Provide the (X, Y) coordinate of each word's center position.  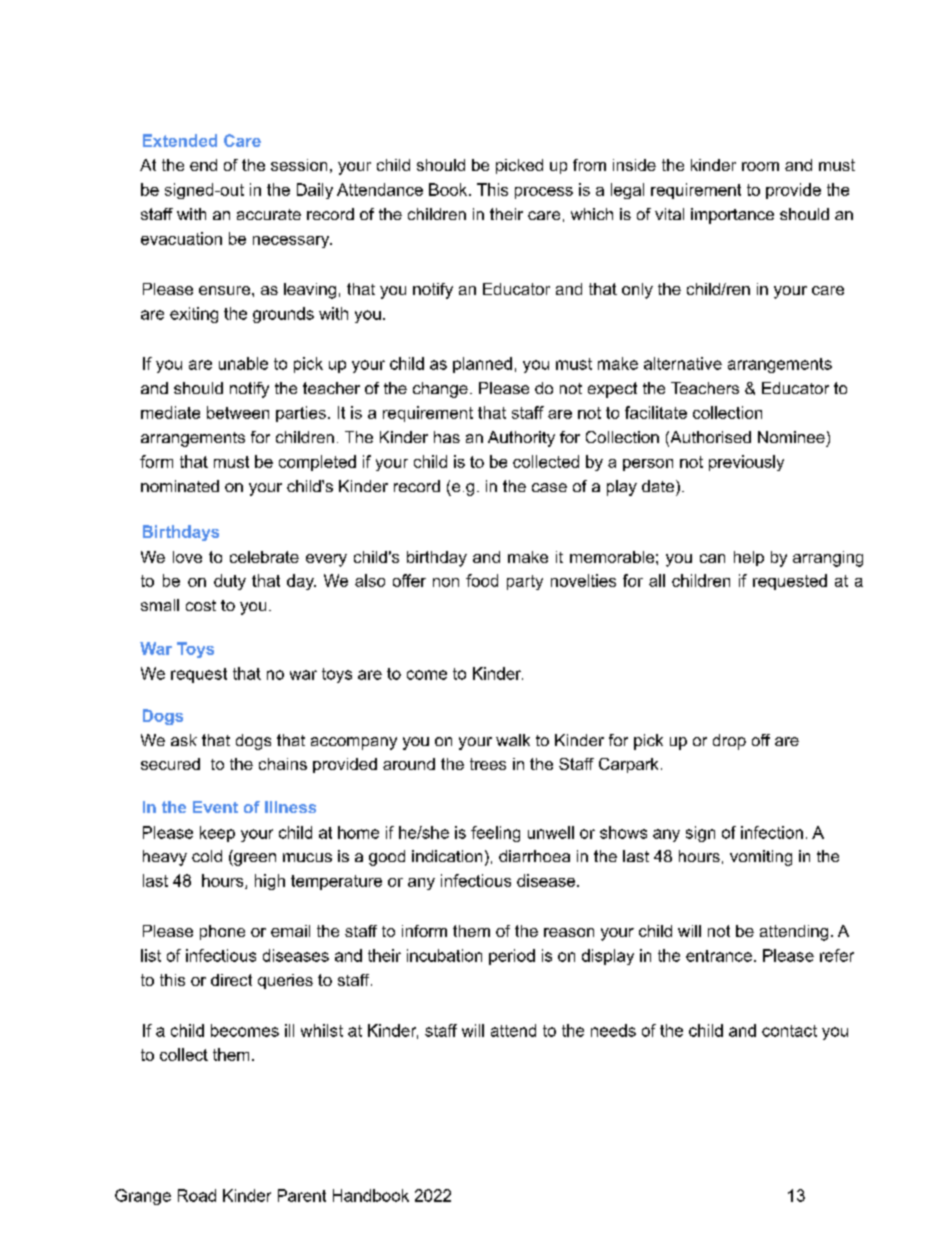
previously (746, 463)
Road (197, 1195)
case (549, 487)
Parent (302, 1195)
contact (789, 1031)
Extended (180, 140)
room (760, 166)
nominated (180, 486)
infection (772, 832)
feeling (495, 834)
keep (217, 834)
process (544, 193)
